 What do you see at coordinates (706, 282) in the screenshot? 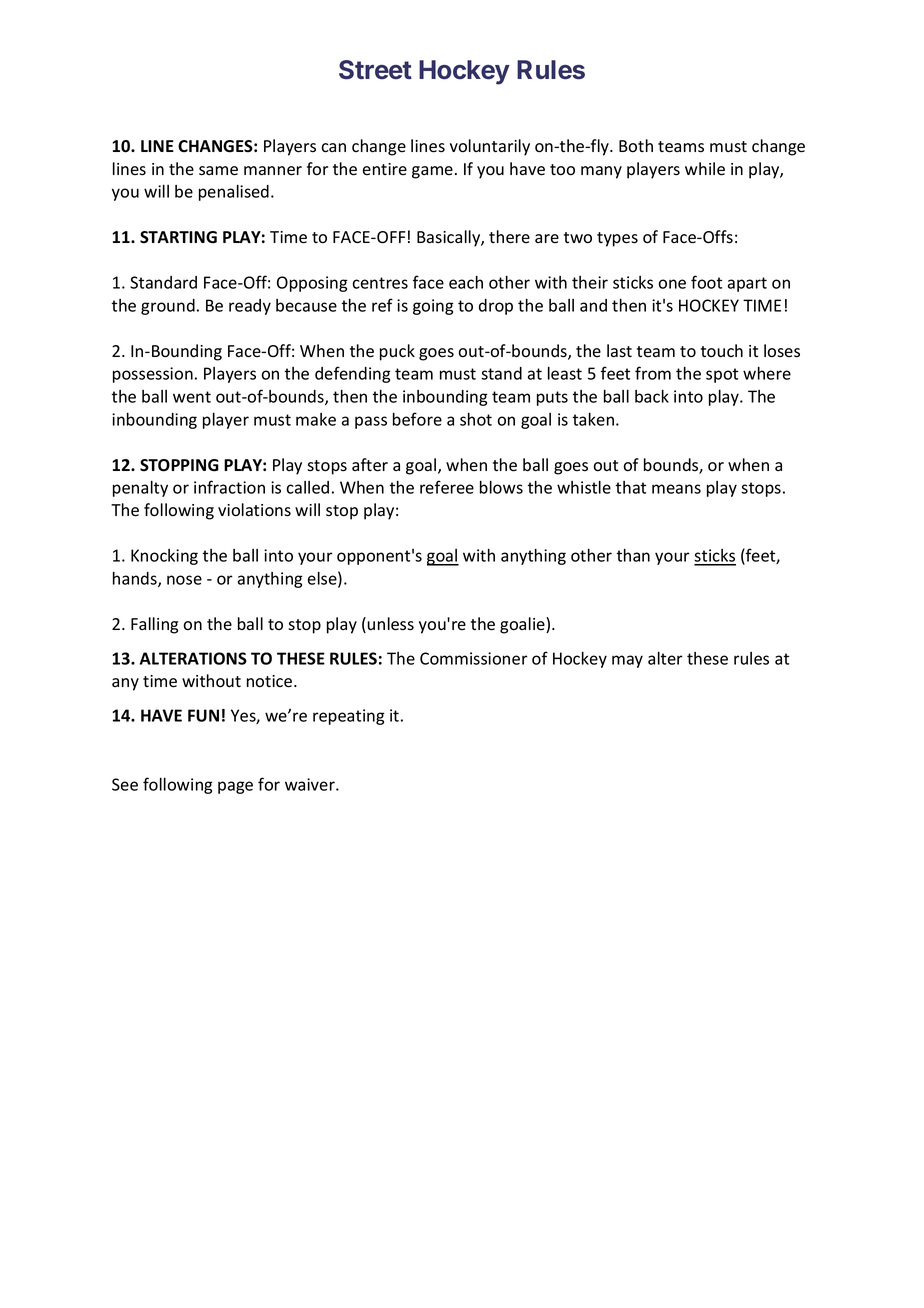
I see `foot` at bounding box center [706, 282].
